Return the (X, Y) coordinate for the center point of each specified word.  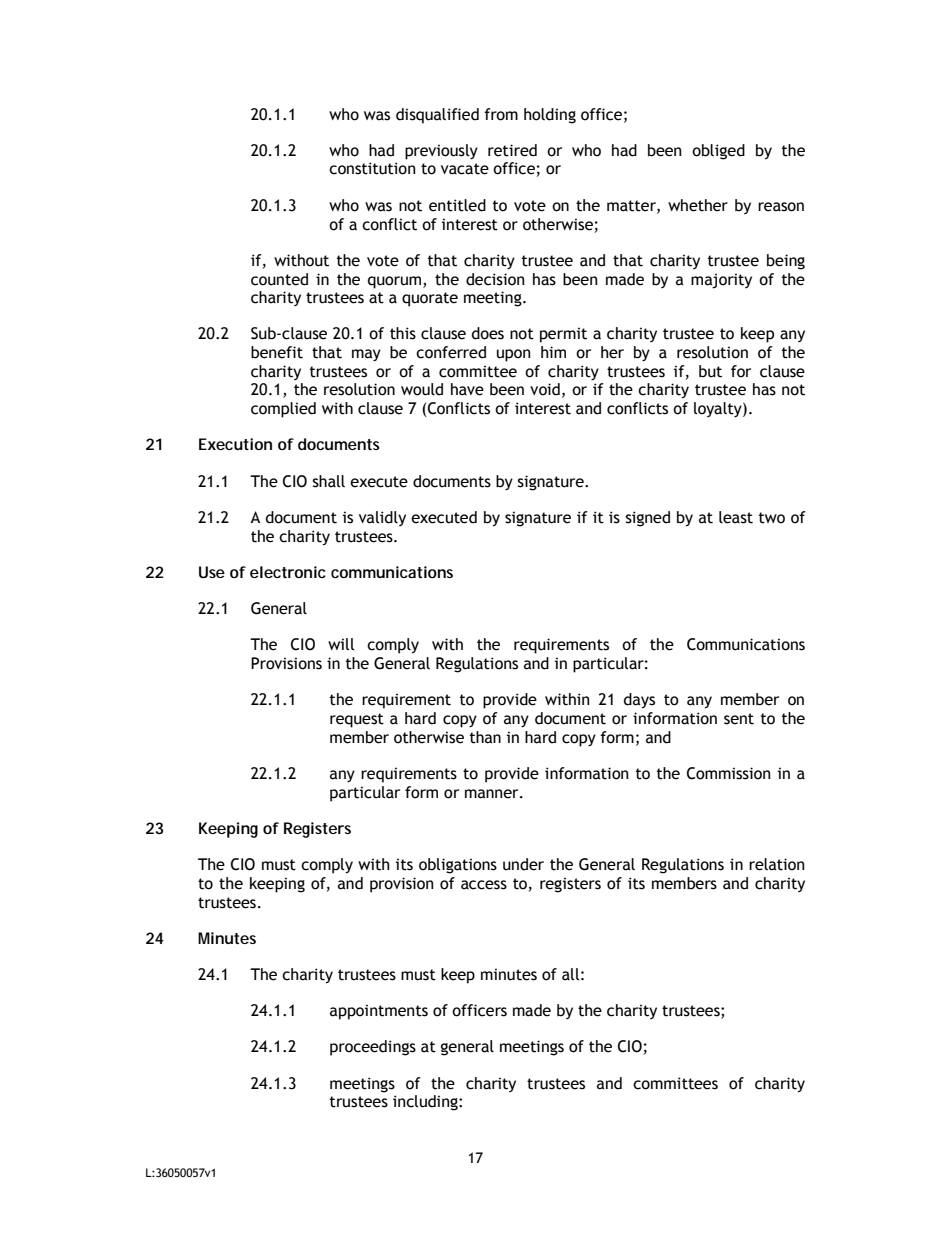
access (484, 885)
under (523, 864)
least (736, 517)
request (357, 720)
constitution (372, 168)
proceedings (373, 1048)
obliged (718, 152)
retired (512, 150)
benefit (277, 352)
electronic (288, 572)
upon (514, 355)
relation (777, 864)
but (710, 371)
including (426, 1103)
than (485, 737)
